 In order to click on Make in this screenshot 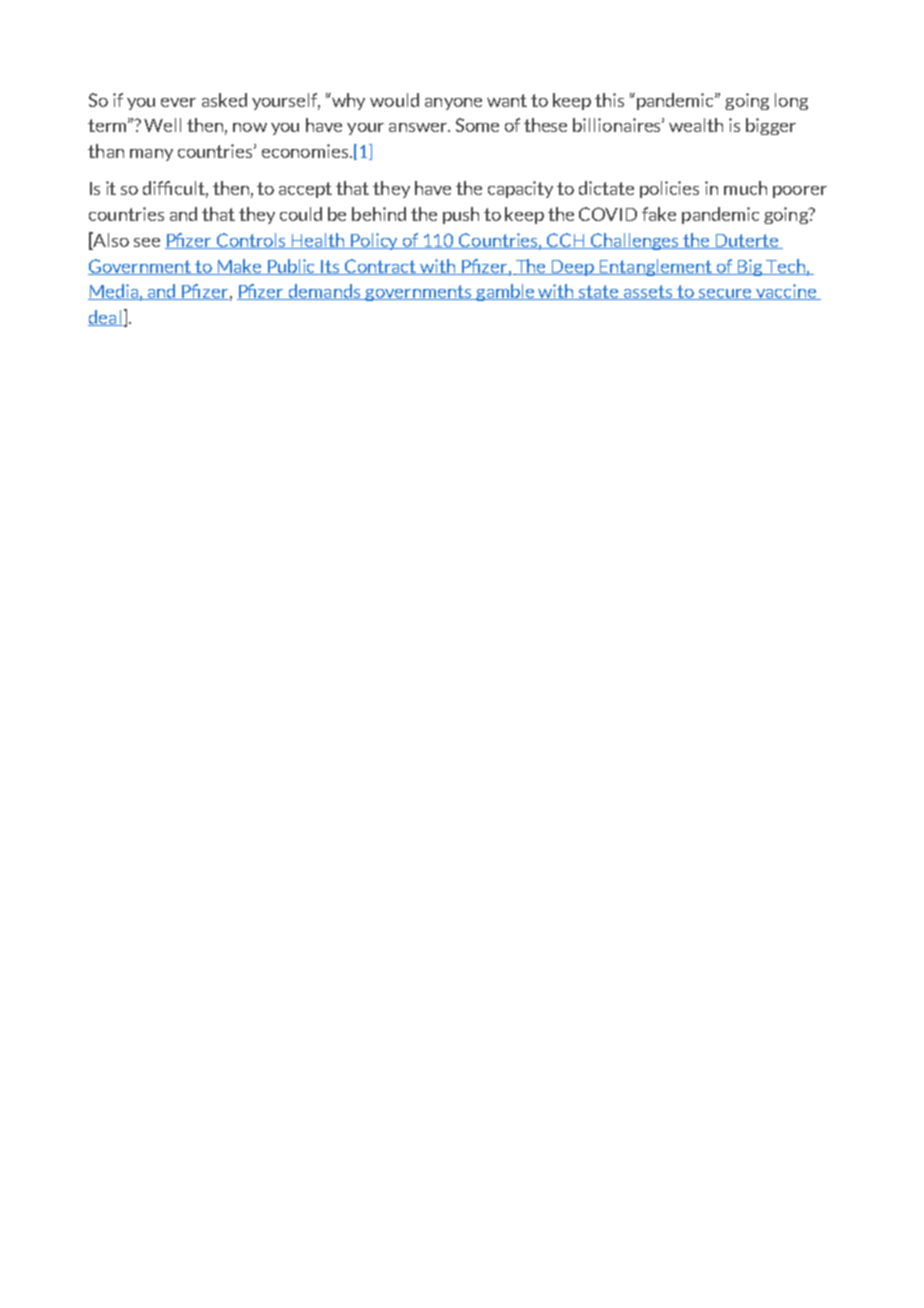, I will do `click(239, 267)`.
